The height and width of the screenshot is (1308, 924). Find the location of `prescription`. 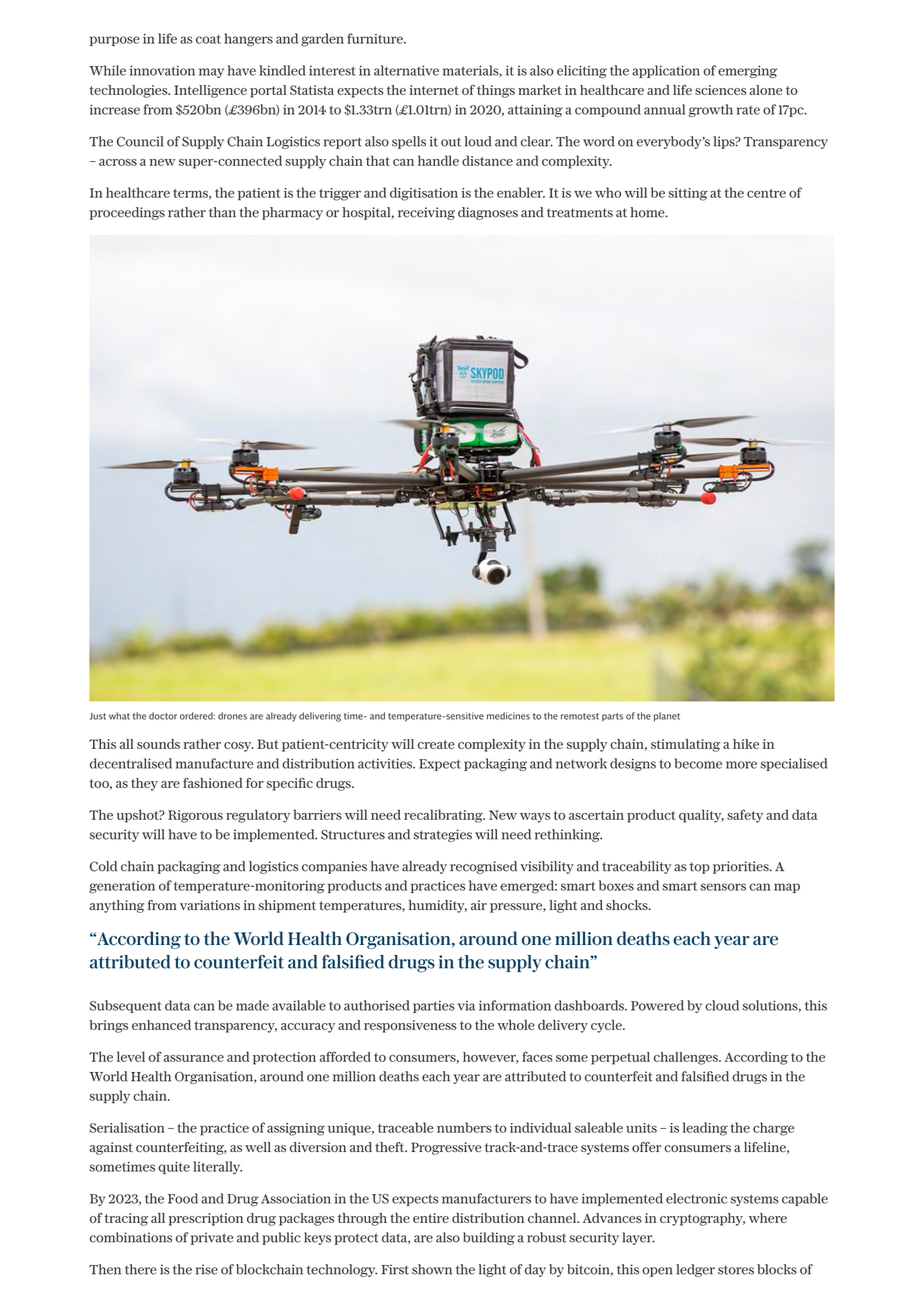

prescription is located at coordinates (206, 1219).
